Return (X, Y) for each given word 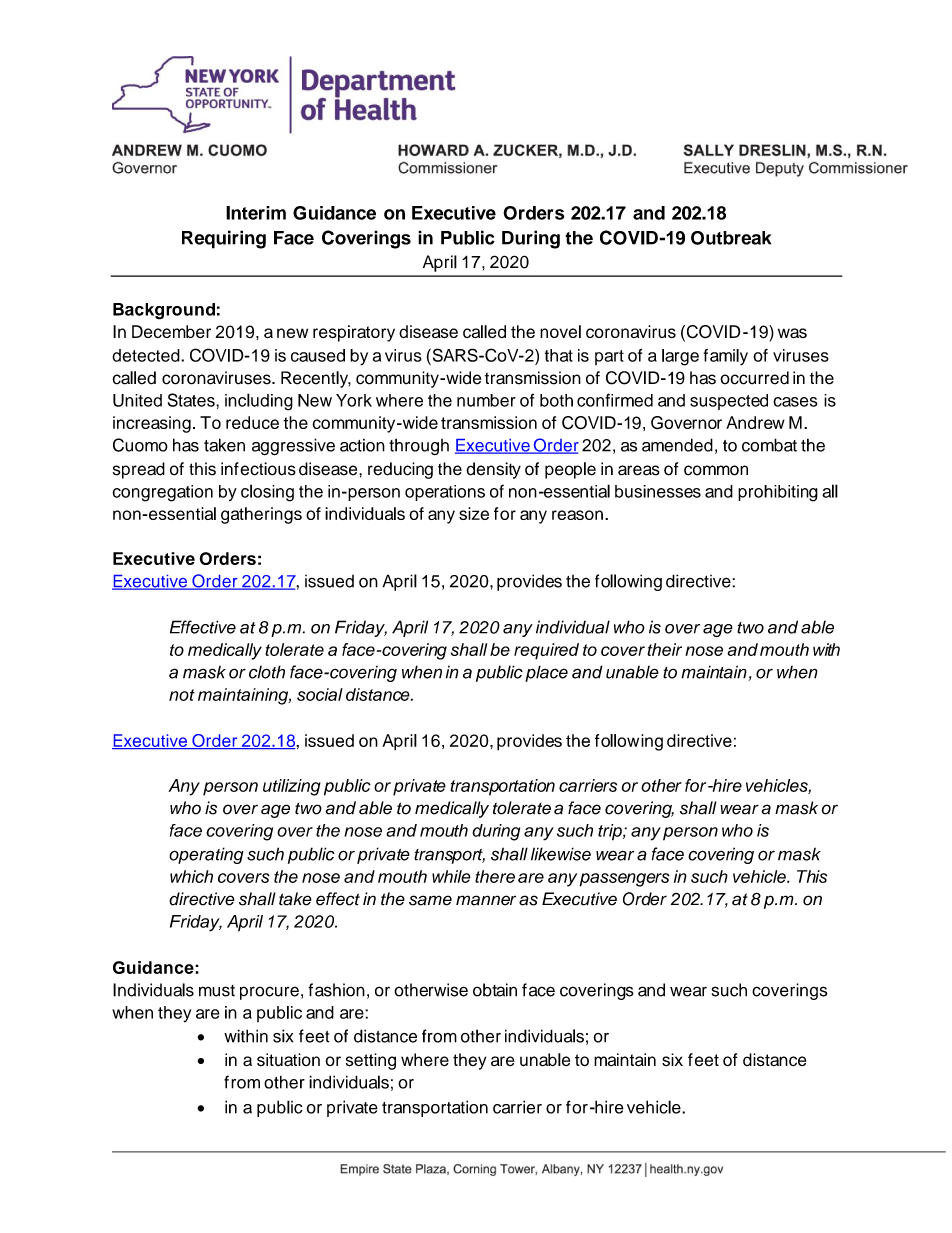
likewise (561, 854)
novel (560, 331)
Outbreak (731, 238)
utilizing (292, 787)
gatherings (261, 515)
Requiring (224, 239)
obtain (495, 990)
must (217, 991)
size (474, 513)
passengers (624, 880)
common (716, 470)
